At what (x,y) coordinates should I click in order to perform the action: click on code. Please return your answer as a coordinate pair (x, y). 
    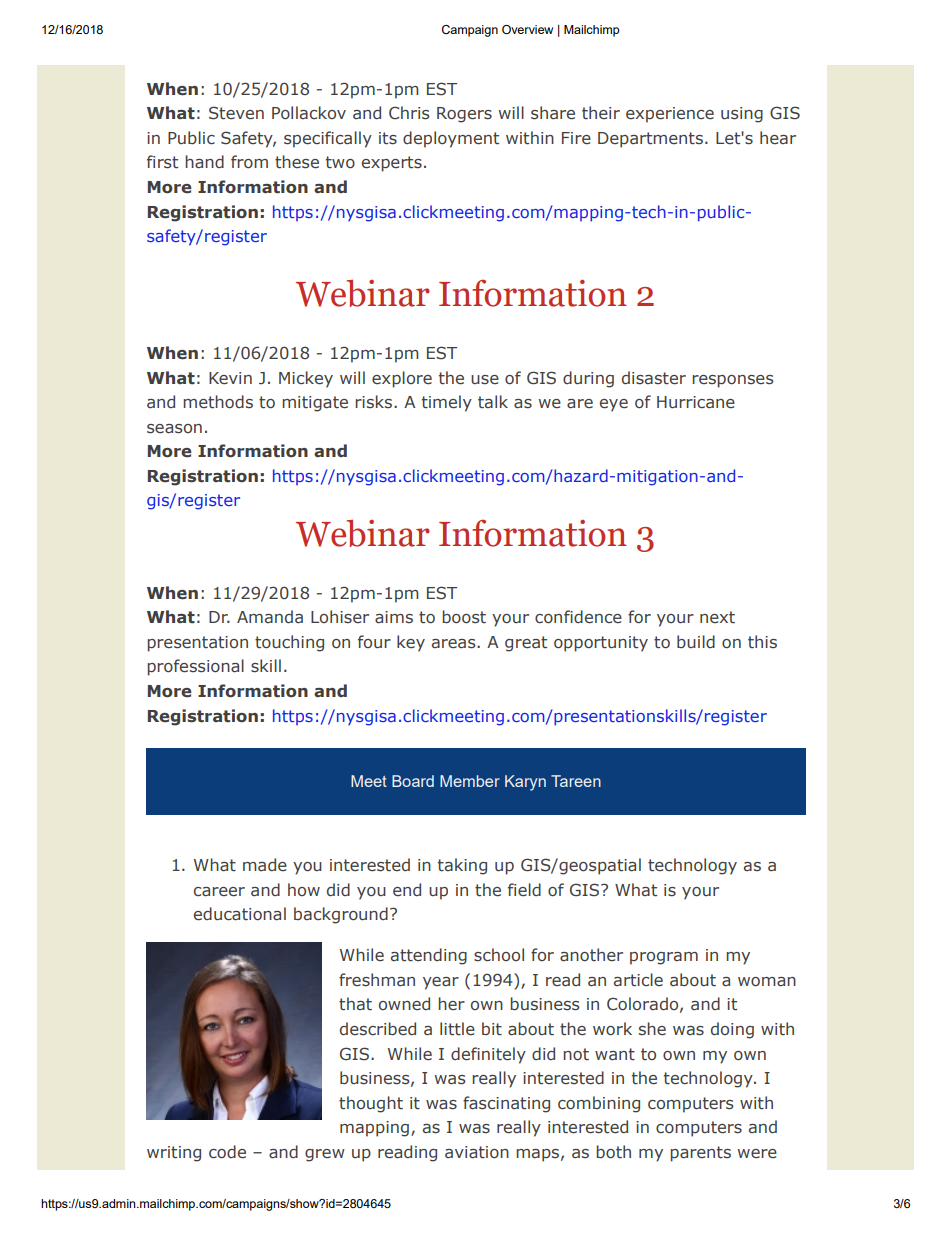
    Looking at the image, I should click on (227, 1152).
